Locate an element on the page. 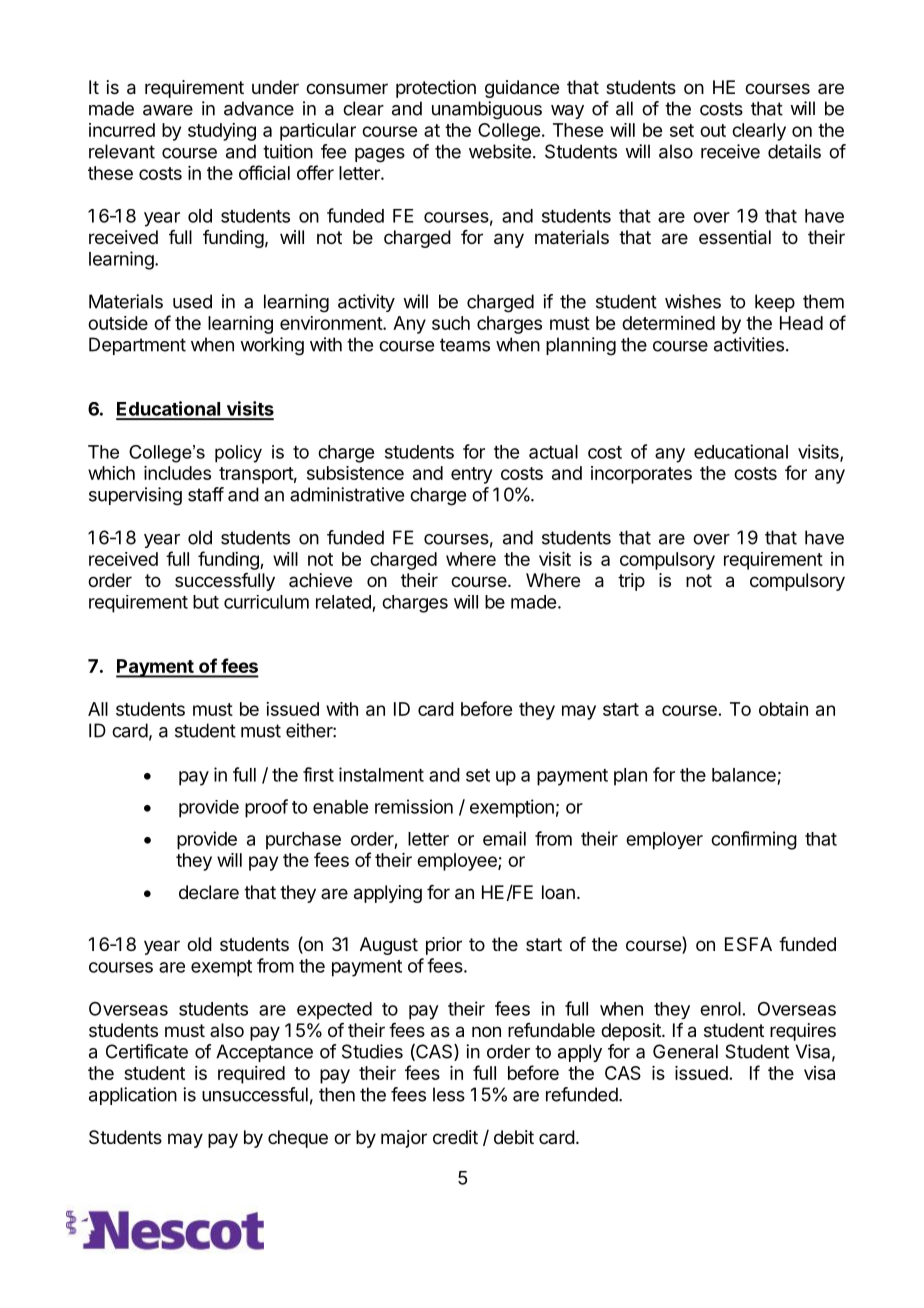  details is located at coordinates (794, 151).
